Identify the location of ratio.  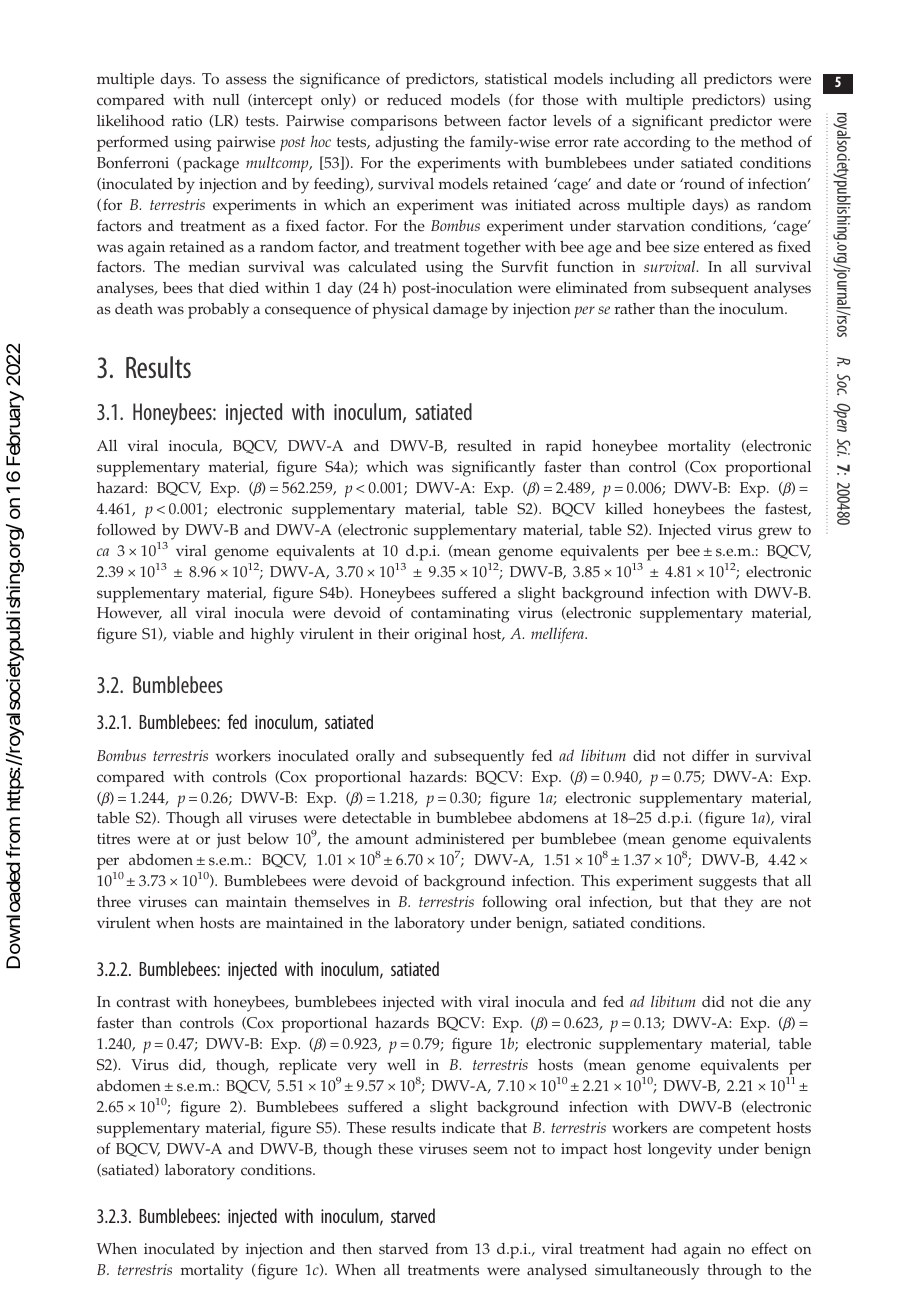
(187, 121).
